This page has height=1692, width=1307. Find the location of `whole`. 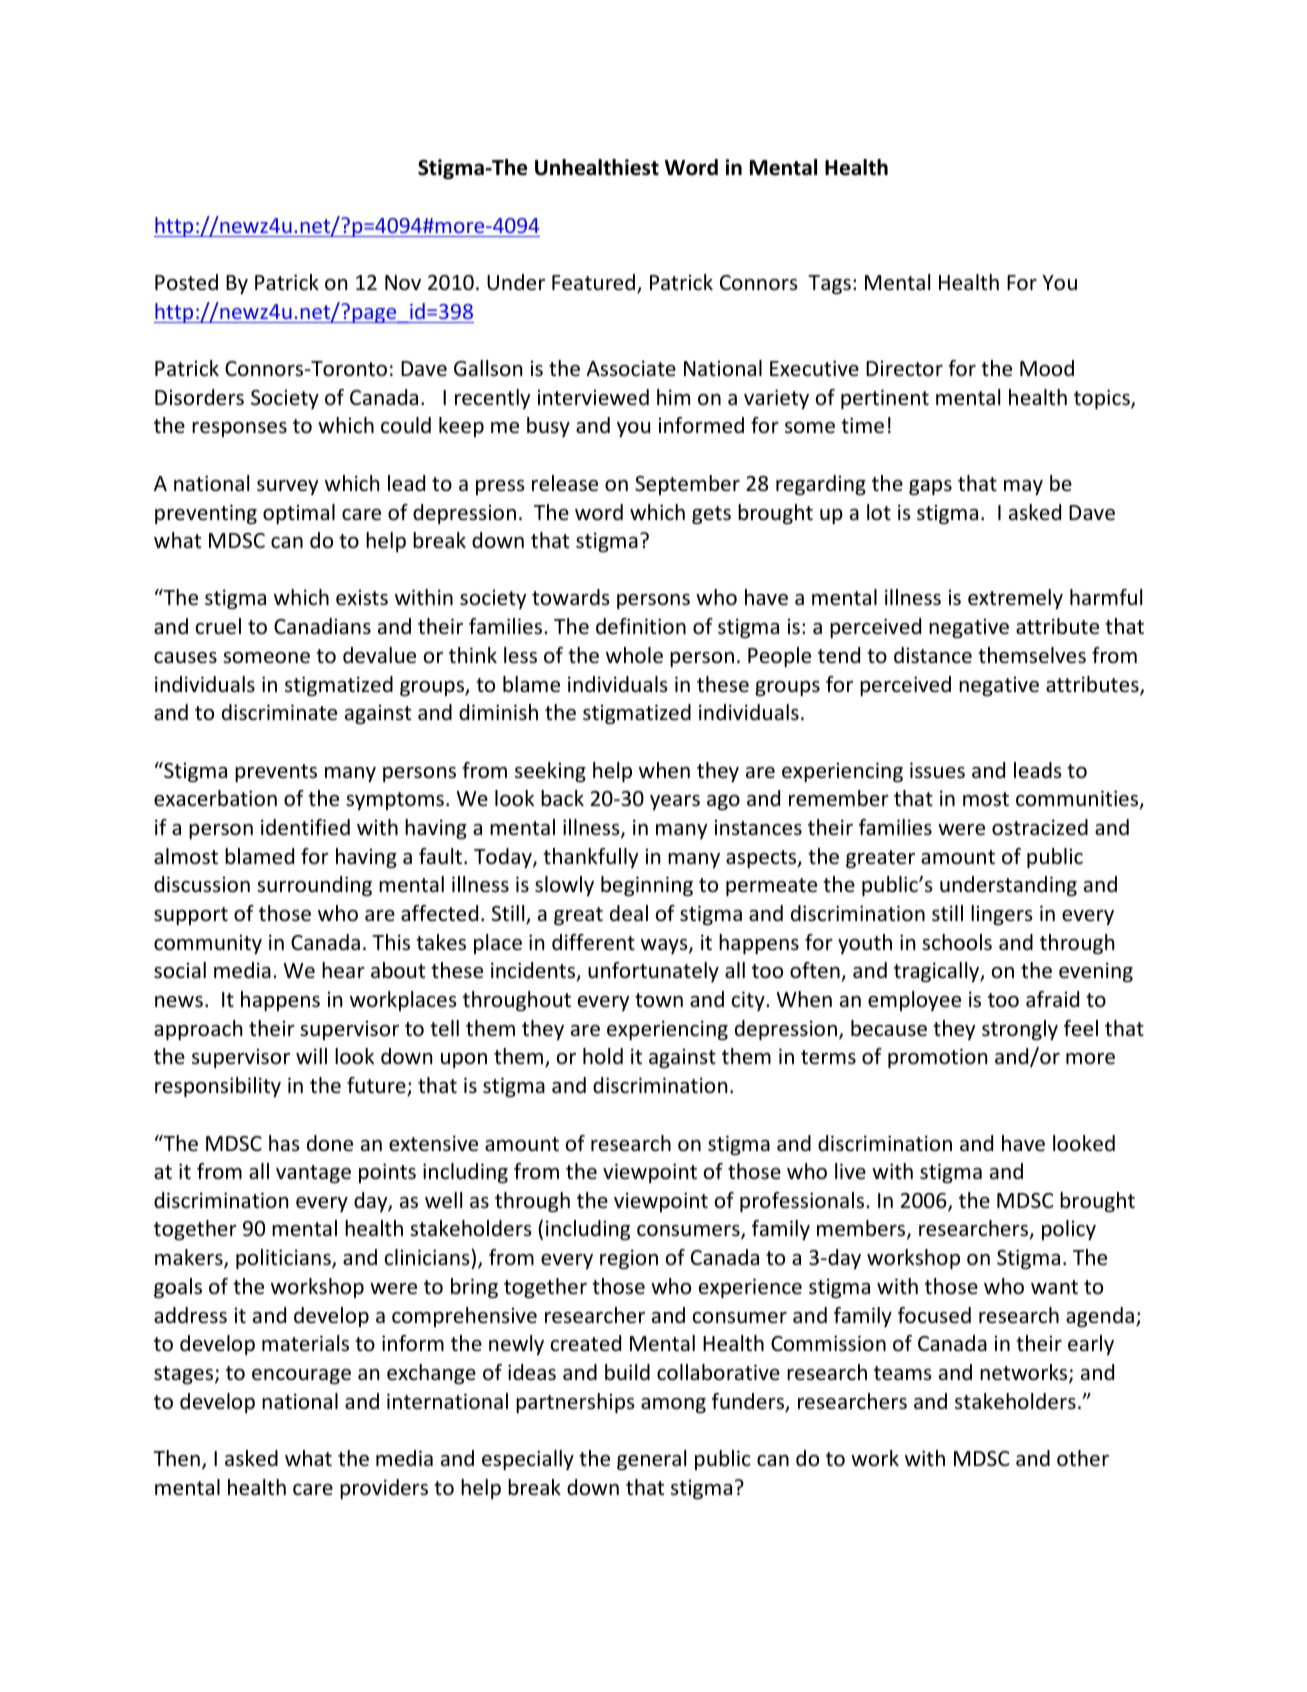

whole is located at coordinates (634, 655).
